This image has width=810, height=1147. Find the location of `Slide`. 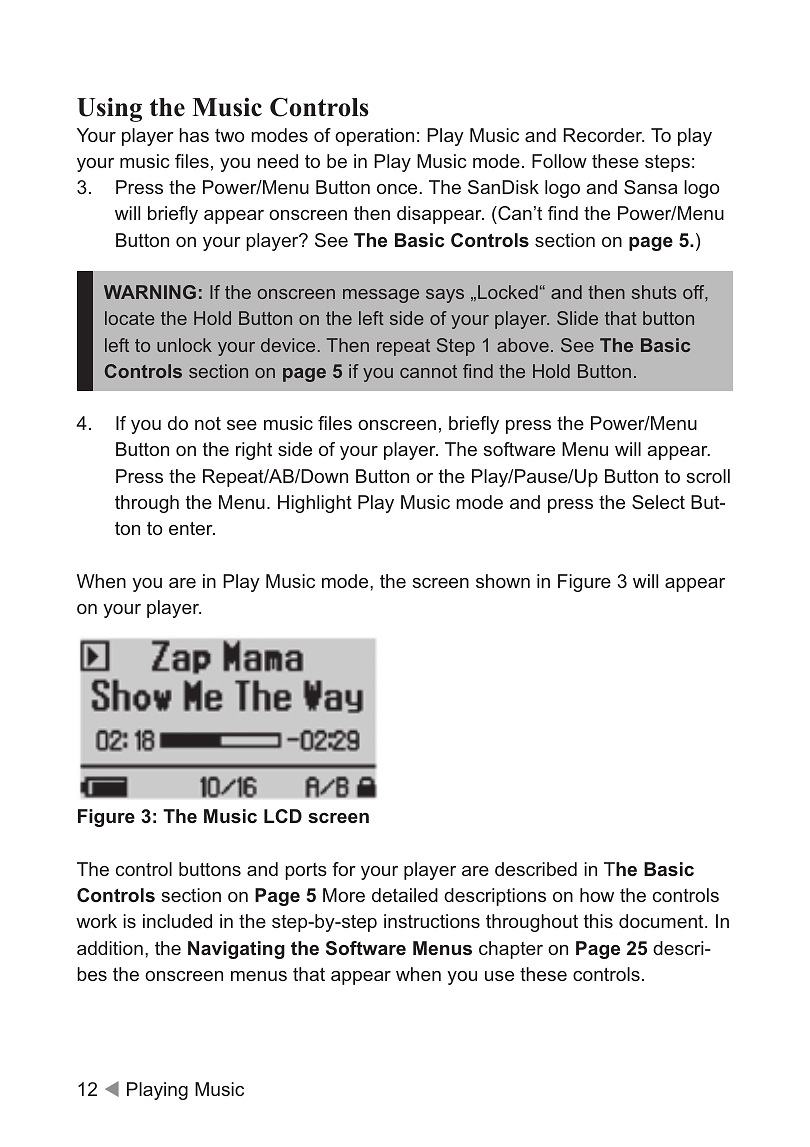

Slide is located at coordinates (577, 318).
